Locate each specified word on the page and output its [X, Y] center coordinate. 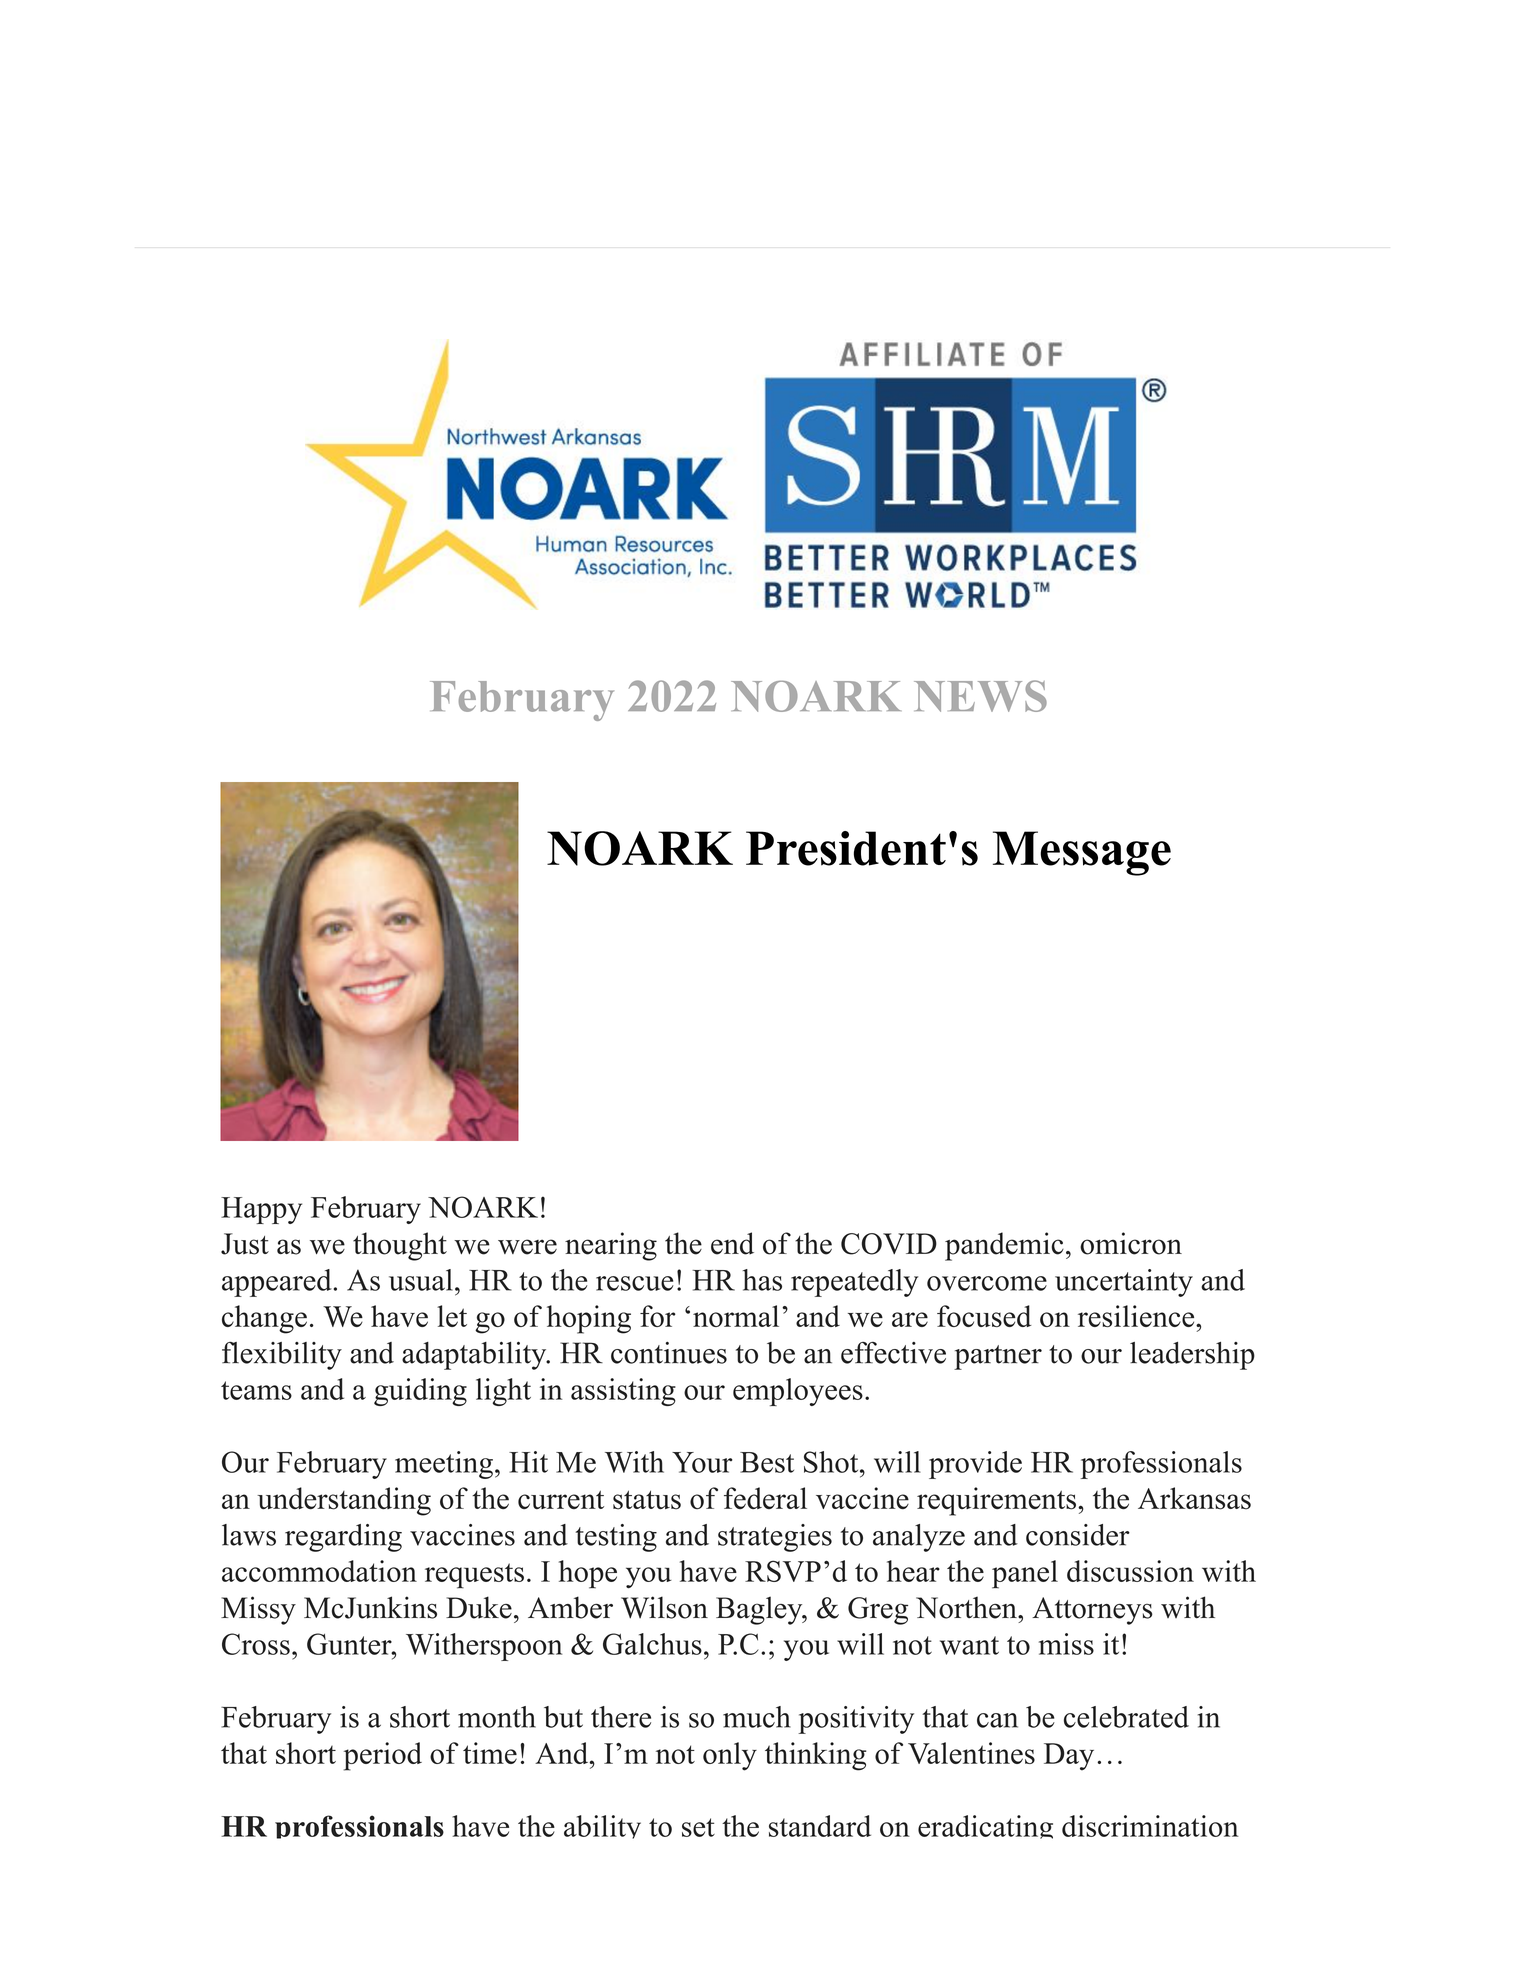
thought [400, 1246]
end [732, 1243]
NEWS [980, 696]
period [383, 1756]
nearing [611, 1246]
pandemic [1004, 1246]
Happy [261, 1210]
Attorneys [1092, 1611]
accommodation [319, 1571]
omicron [1131, 1243]
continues [669, 1353]
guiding [420, 1392]
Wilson [664, 1607]
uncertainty [1124, 1283]
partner [998, 1357]
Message [1082, 853]
